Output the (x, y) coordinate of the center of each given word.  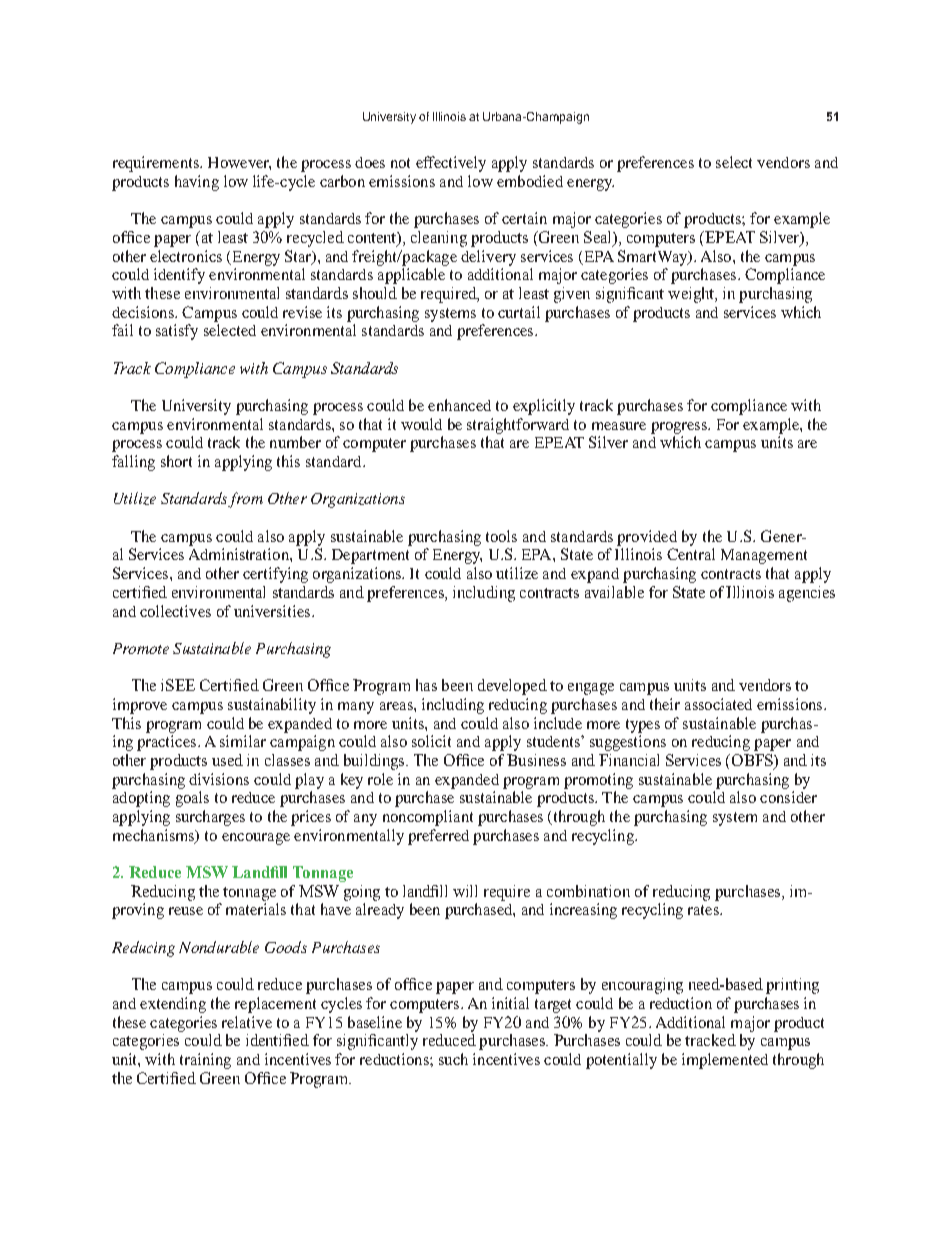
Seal (599, 238)
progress (680, 428)
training (205, 1061)
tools (501, 536)
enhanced (459, 405)
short (176, 461)
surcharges (210, 818)
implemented (725, 1061)
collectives (175, 611)
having (197, 183)
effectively (451, 164)
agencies (807, 594)
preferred (438, 837)
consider (788, 797)
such (453, 1059)
